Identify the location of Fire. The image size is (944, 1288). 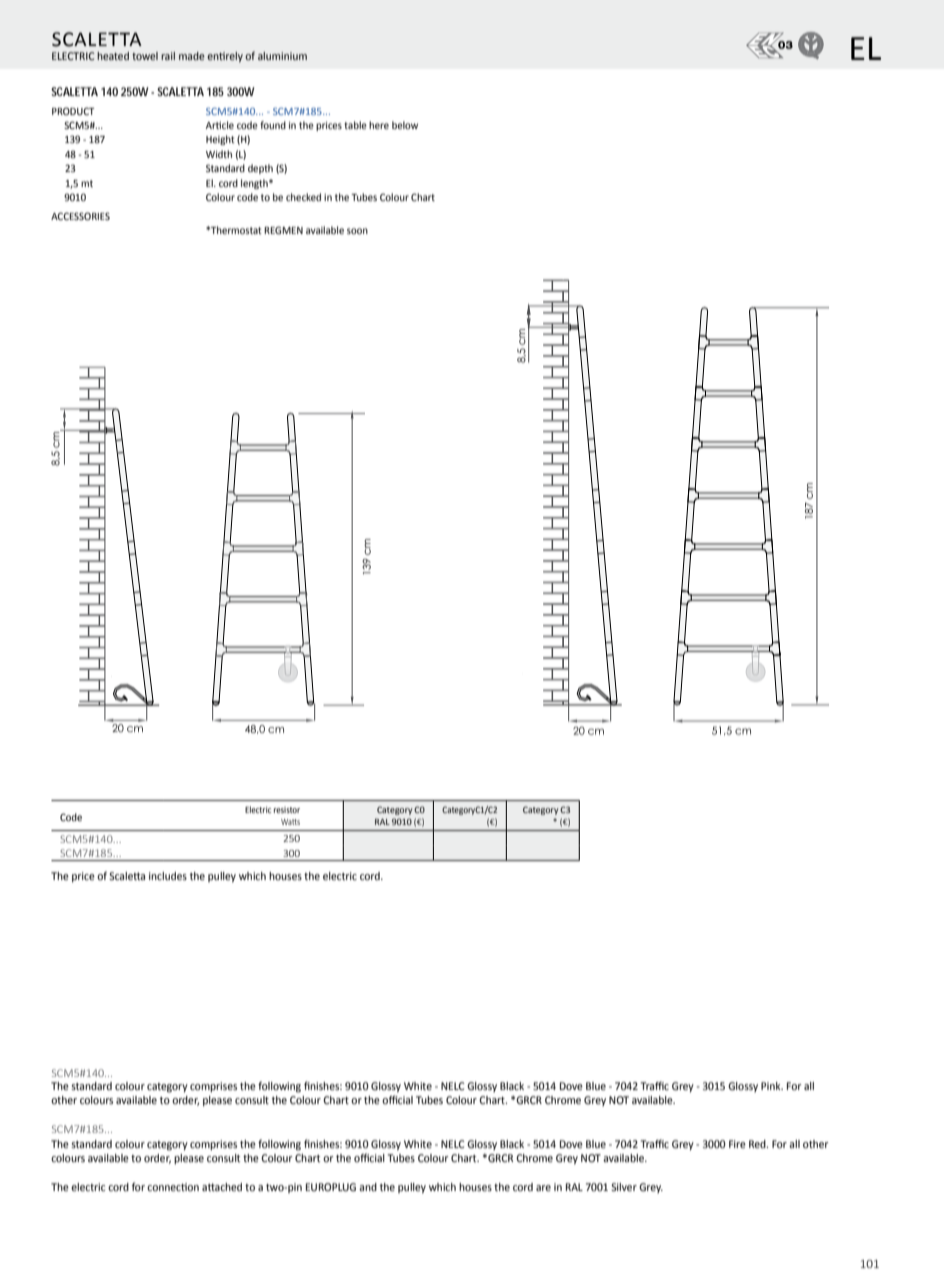
(737, 1144).
